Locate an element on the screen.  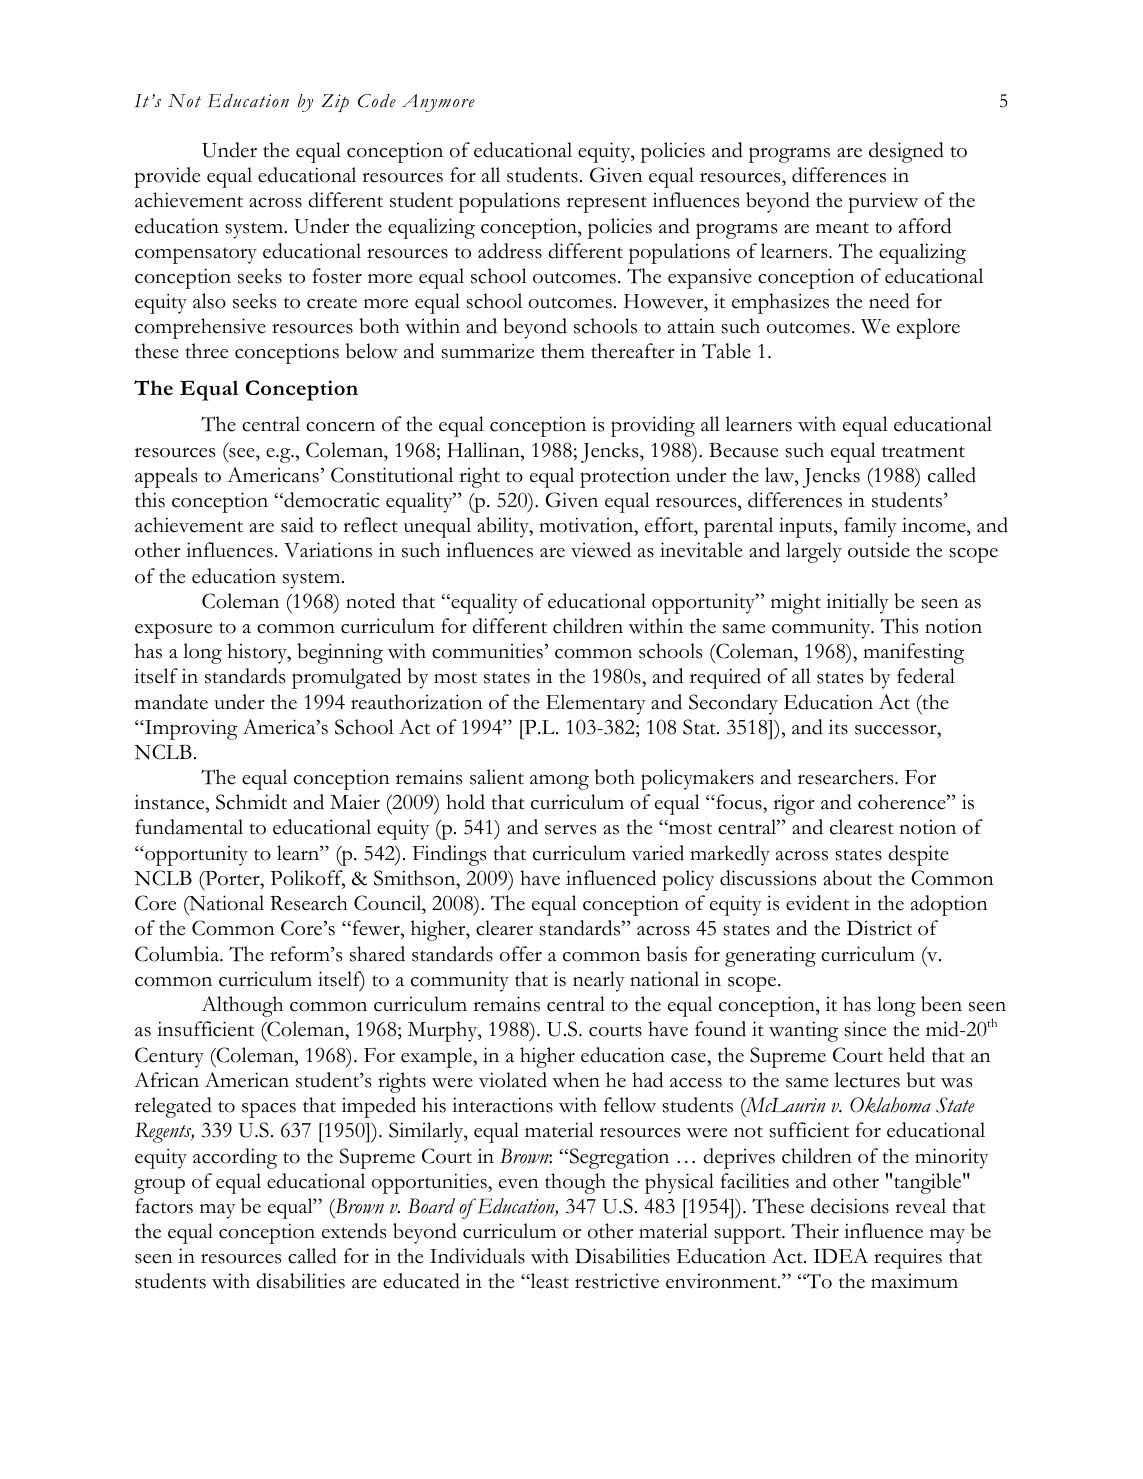
Elementary is located at coordinates (596, 704).
